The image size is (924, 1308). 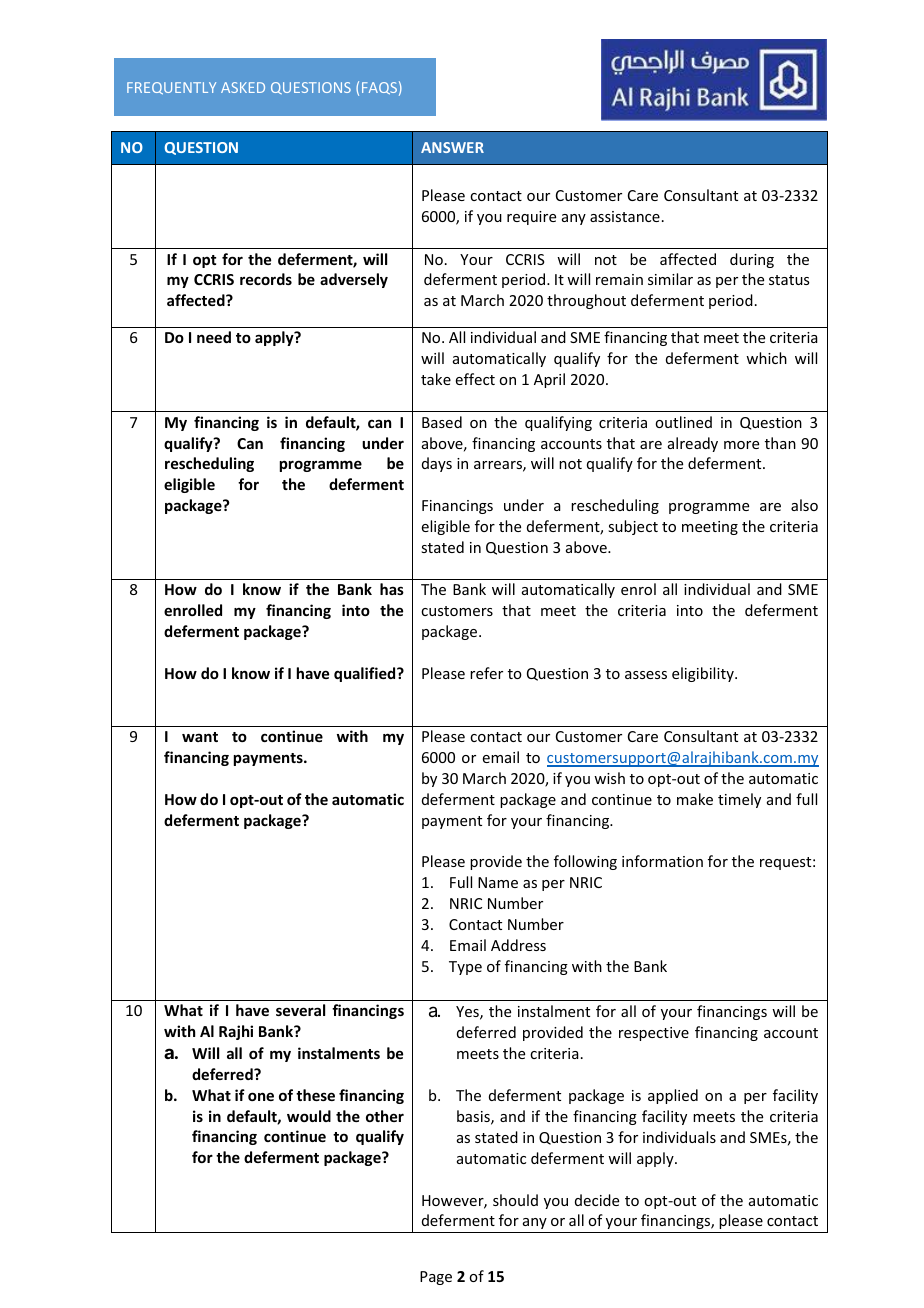 What do you see at coordinates (243, 87) in the screenshot?
I see `ASKED` at bounding box center [243, 87].
